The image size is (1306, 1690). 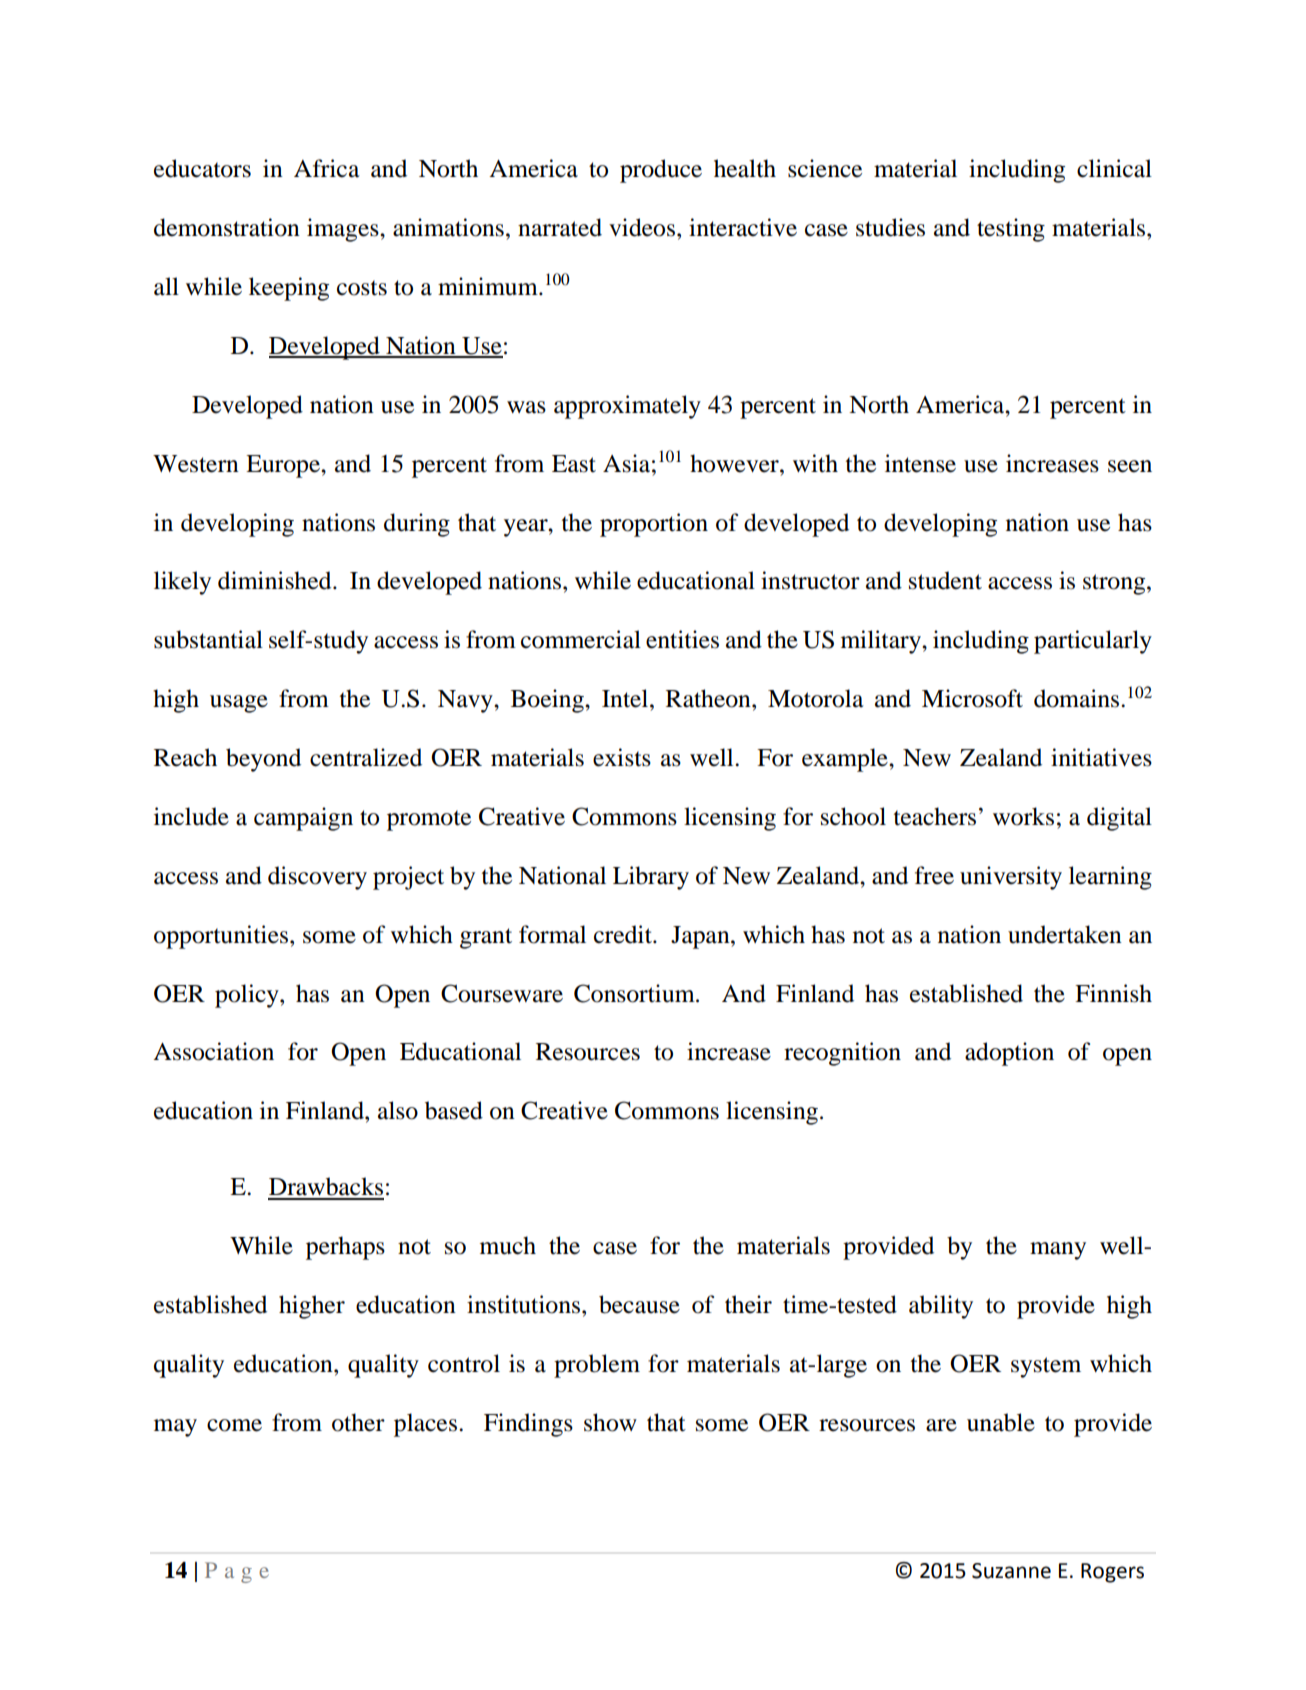 What do you see at coordinates (642, 227) in the screenshot?
I see `videos` at bounding box center [642, 227].
